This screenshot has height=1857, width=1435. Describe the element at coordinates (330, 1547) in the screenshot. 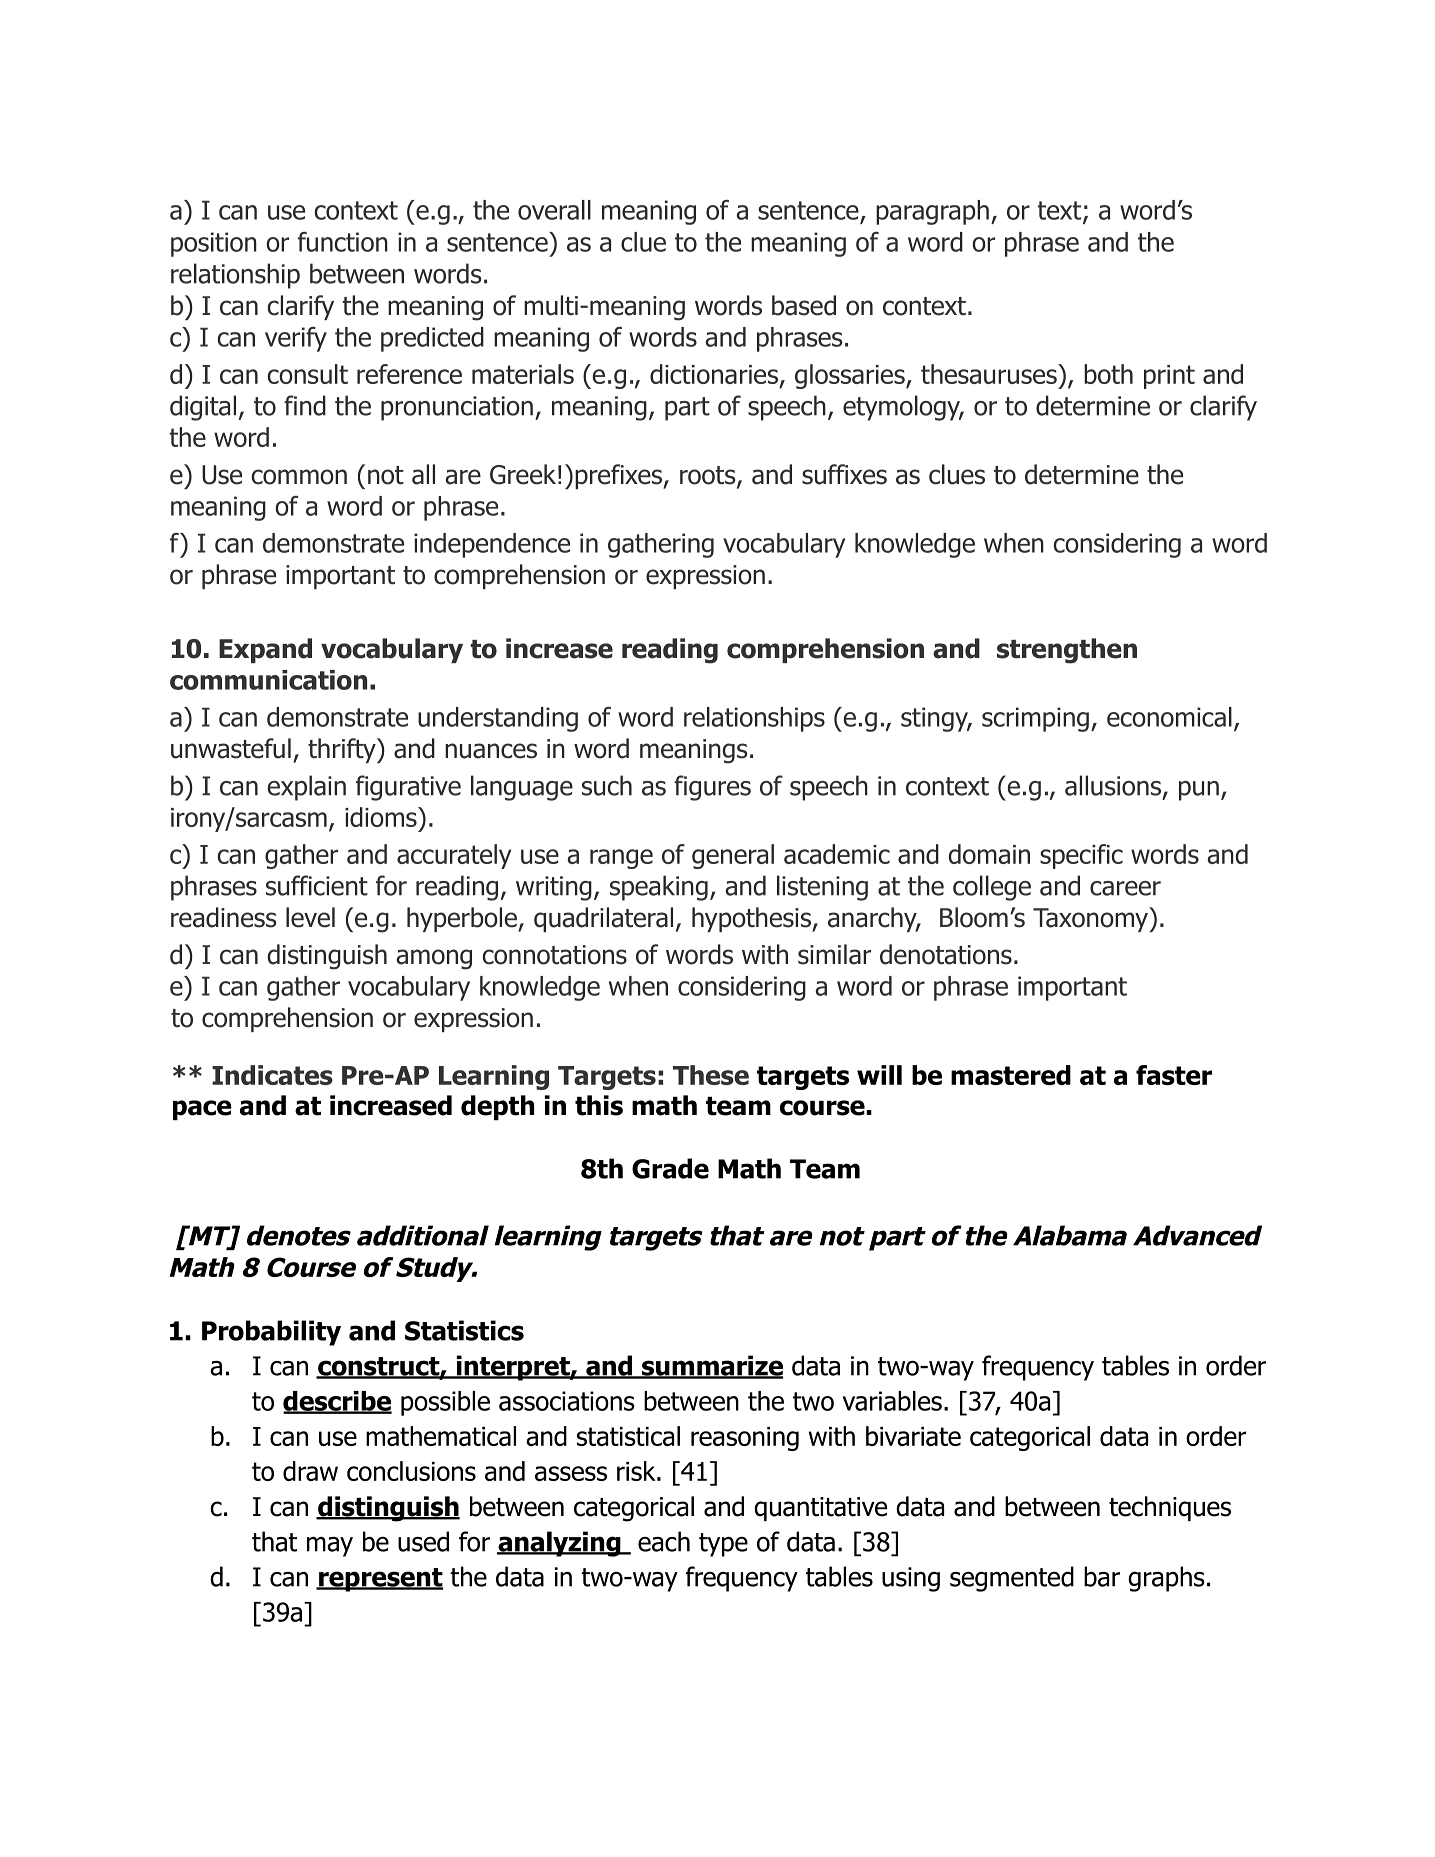

I see `may` at that location.
